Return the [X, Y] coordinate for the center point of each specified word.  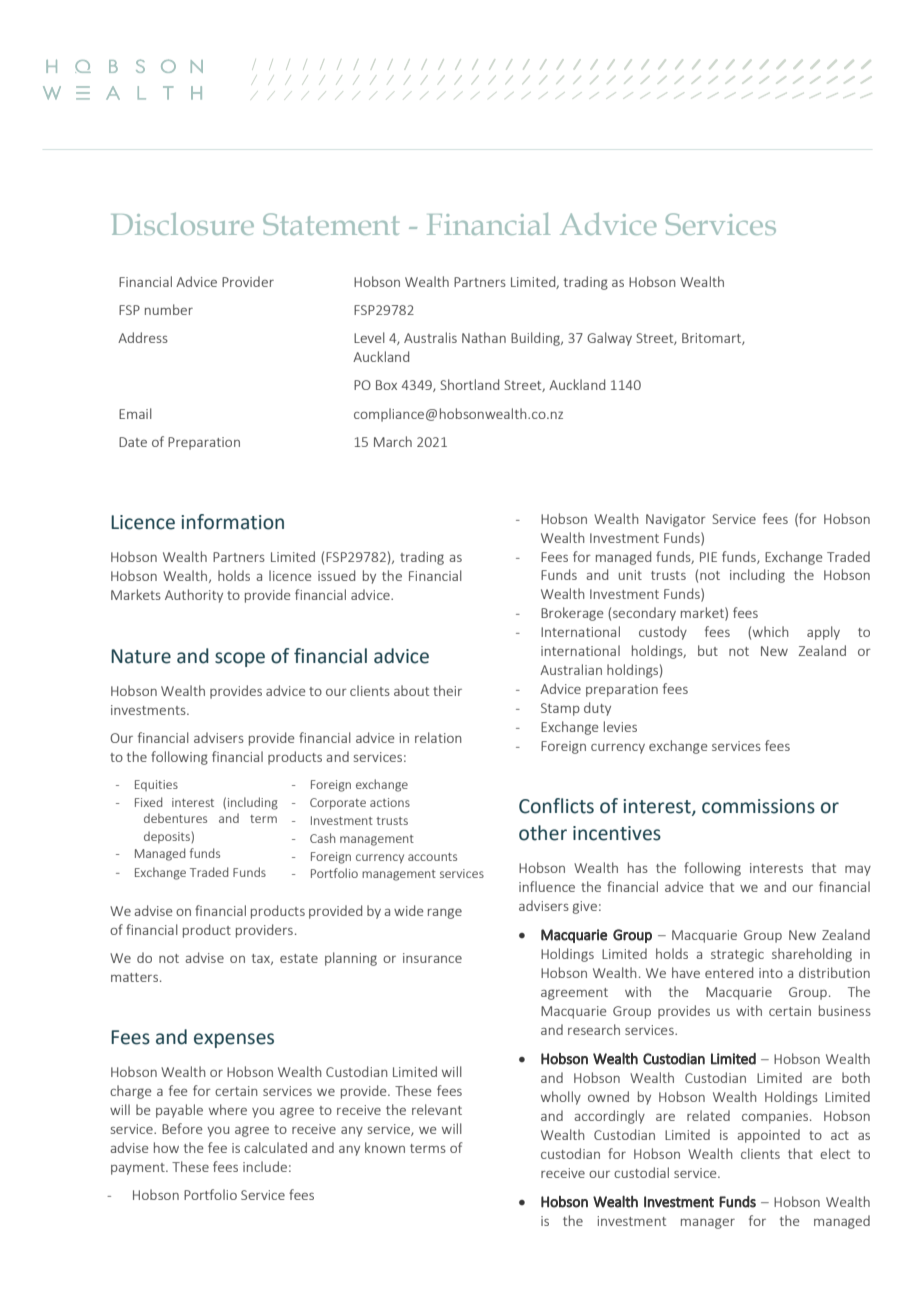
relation [438, 737]
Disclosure [182, 224]
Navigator [676, 520]
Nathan [484, 337]
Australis [430, 337]
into [771, 973]
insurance [432, 958]
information [232, 522]
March [393, 441]
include [265, 1166]
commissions [758, 806]
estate [299, 958]
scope [240, 659]
